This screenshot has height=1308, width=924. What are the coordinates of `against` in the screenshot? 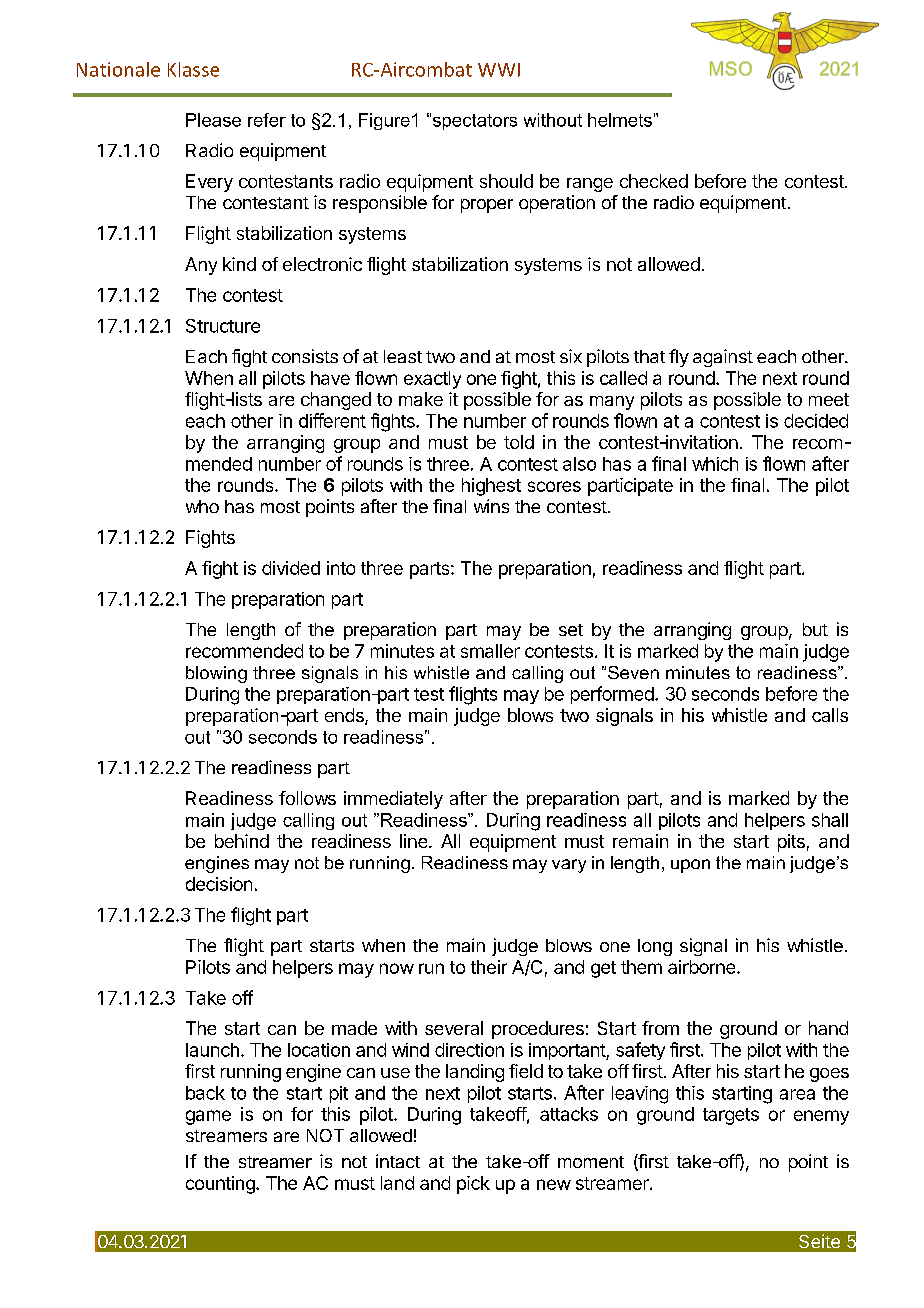 It's located at (723, 358).
